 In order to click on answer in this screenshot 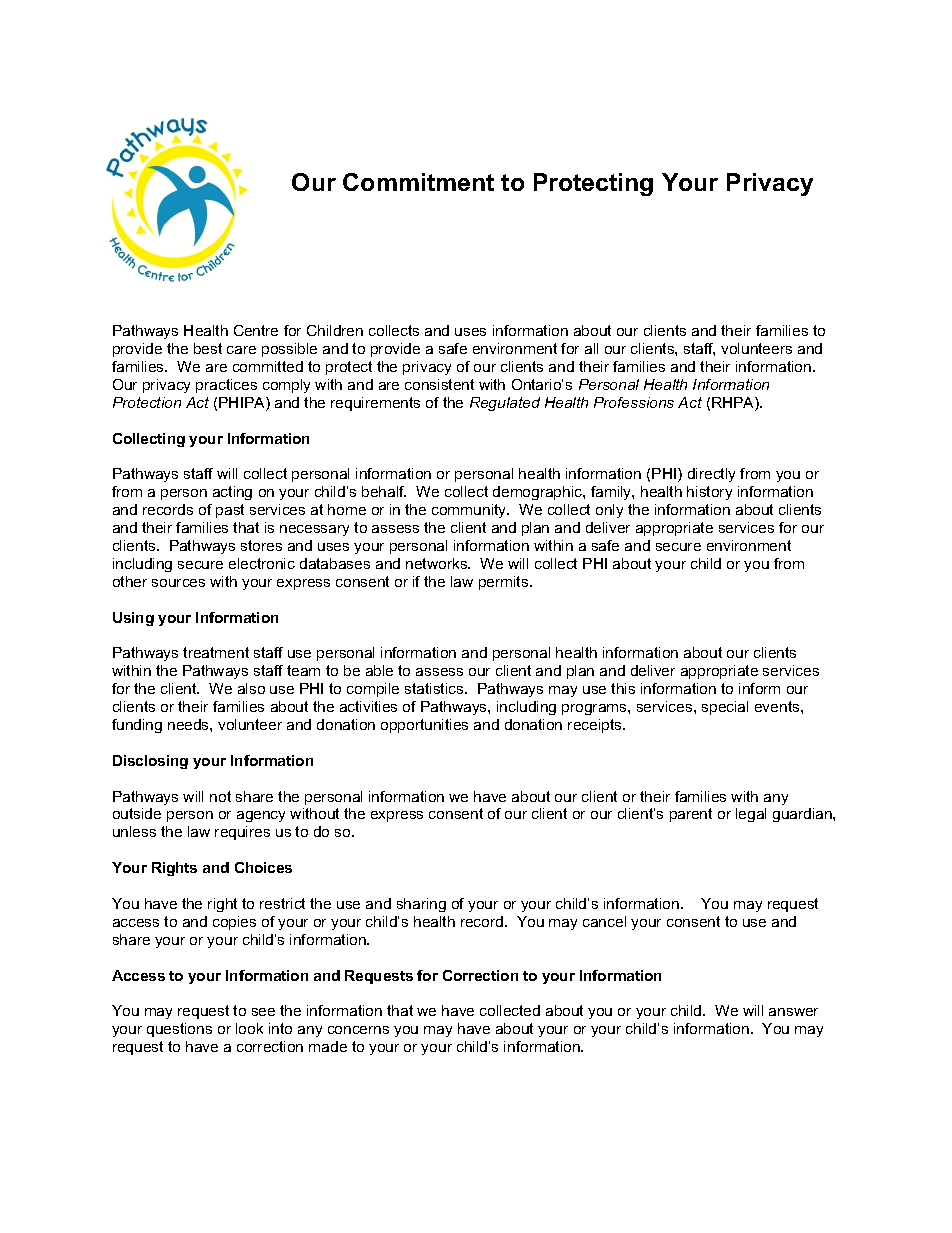, I will do `click(793, 1012)`.
